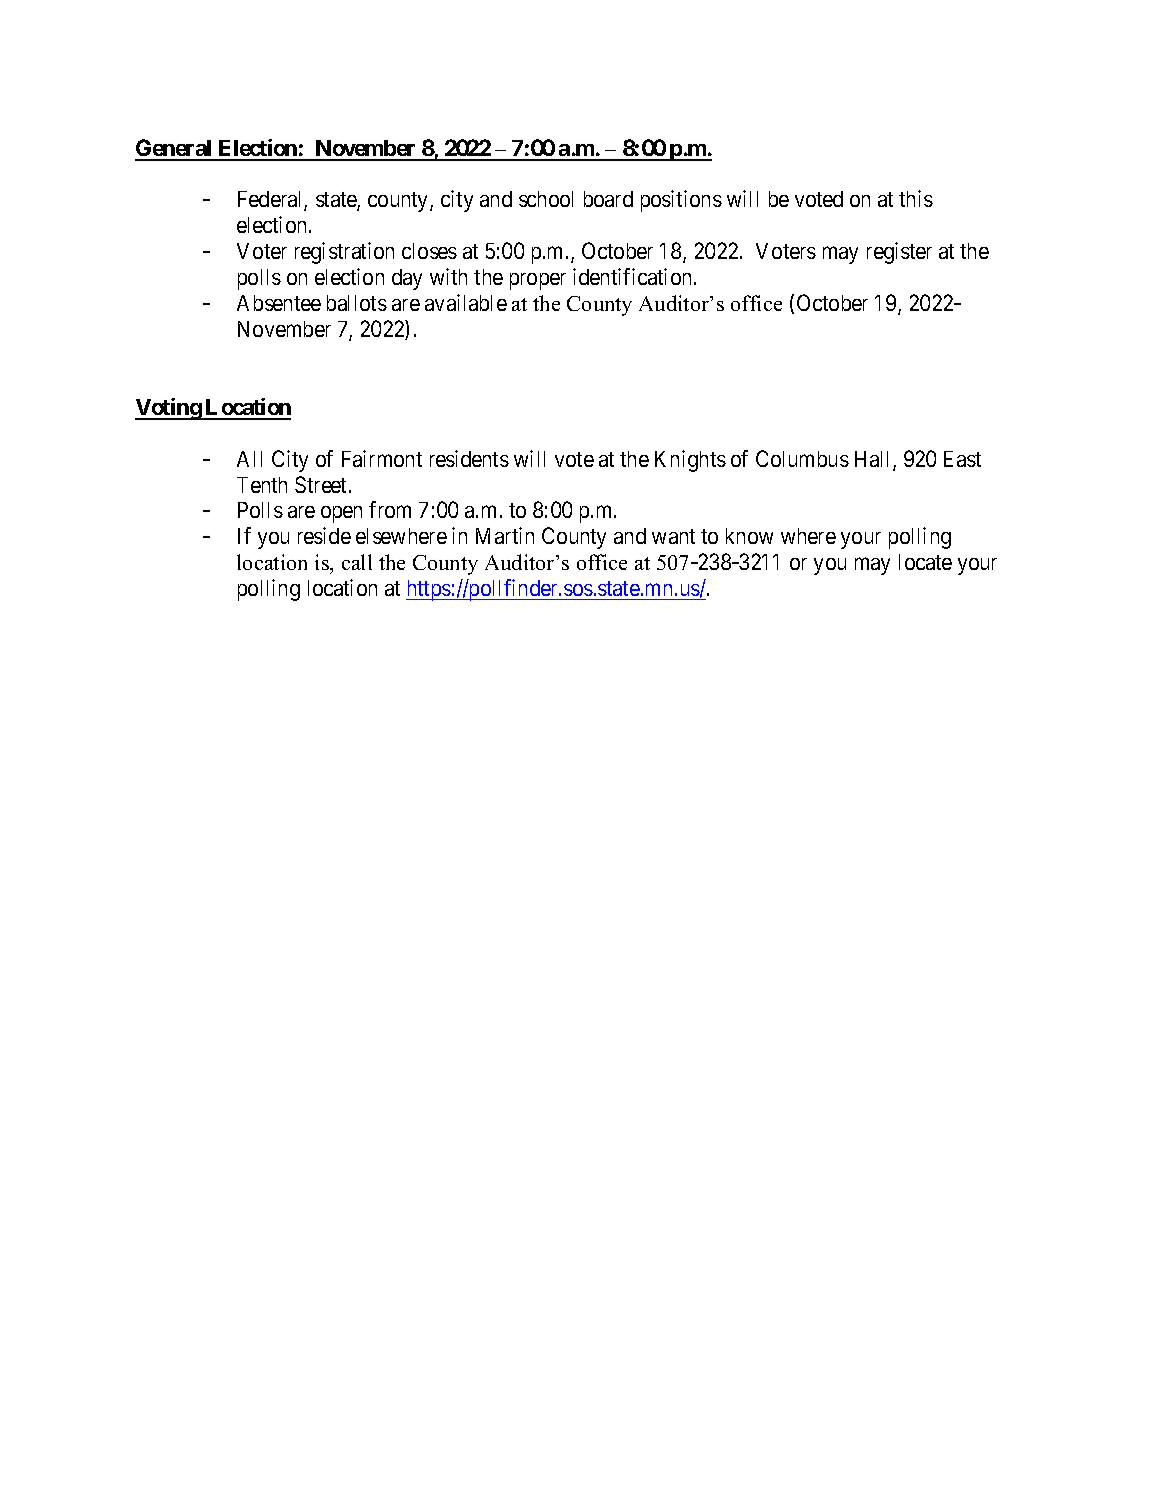 Image resolution: width=1149 pixels, height=1487 pixels. Describe the element at coordinates (344, 253) in the page. I see `registration` at that location.
